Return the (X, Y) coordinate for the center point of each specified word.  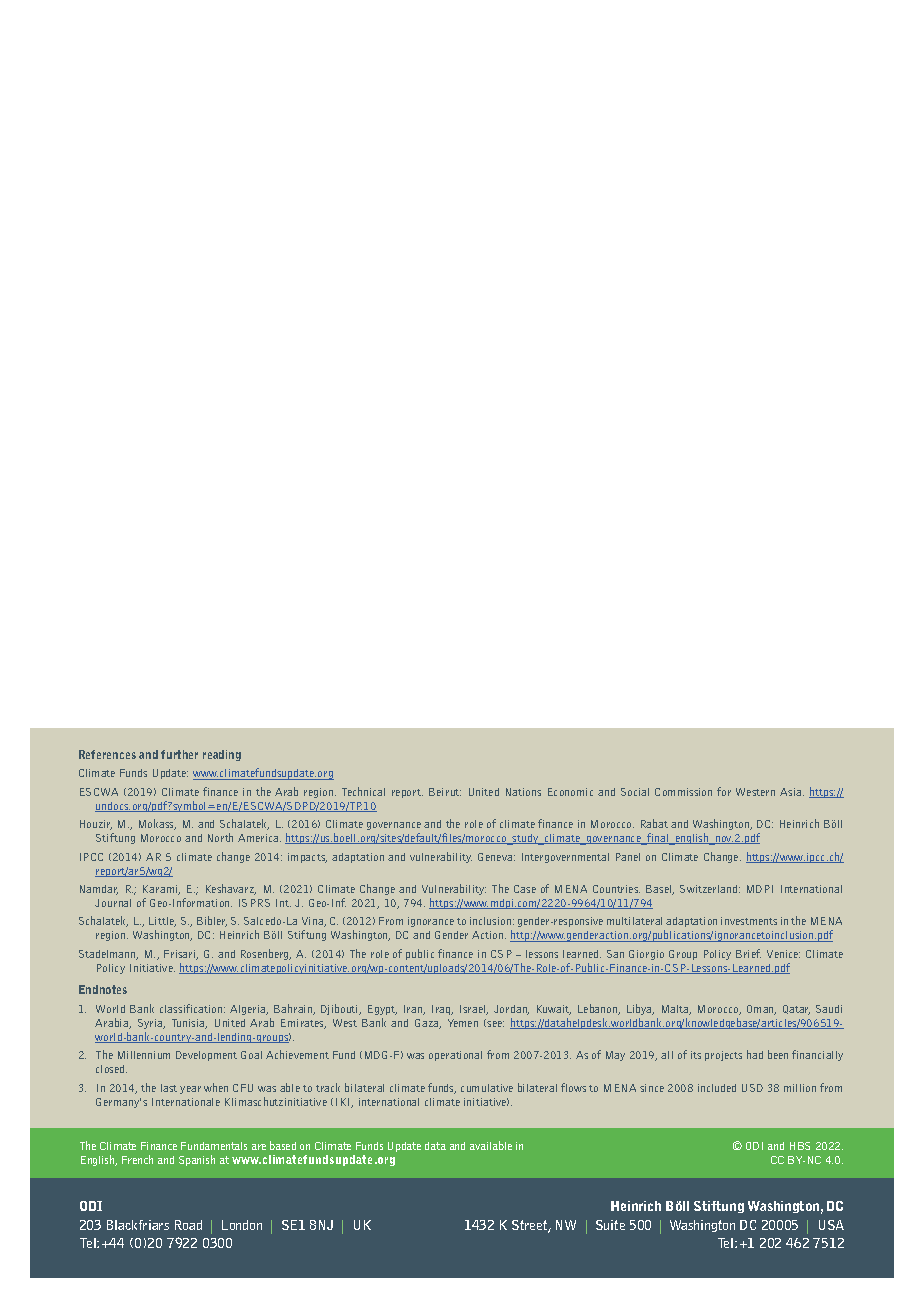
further (179, 754)
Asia (792, 792)
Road (188, 1225)
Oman (761, 1010)
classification (192, 1008)
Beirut (445, 792)
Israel (474, 1010)
